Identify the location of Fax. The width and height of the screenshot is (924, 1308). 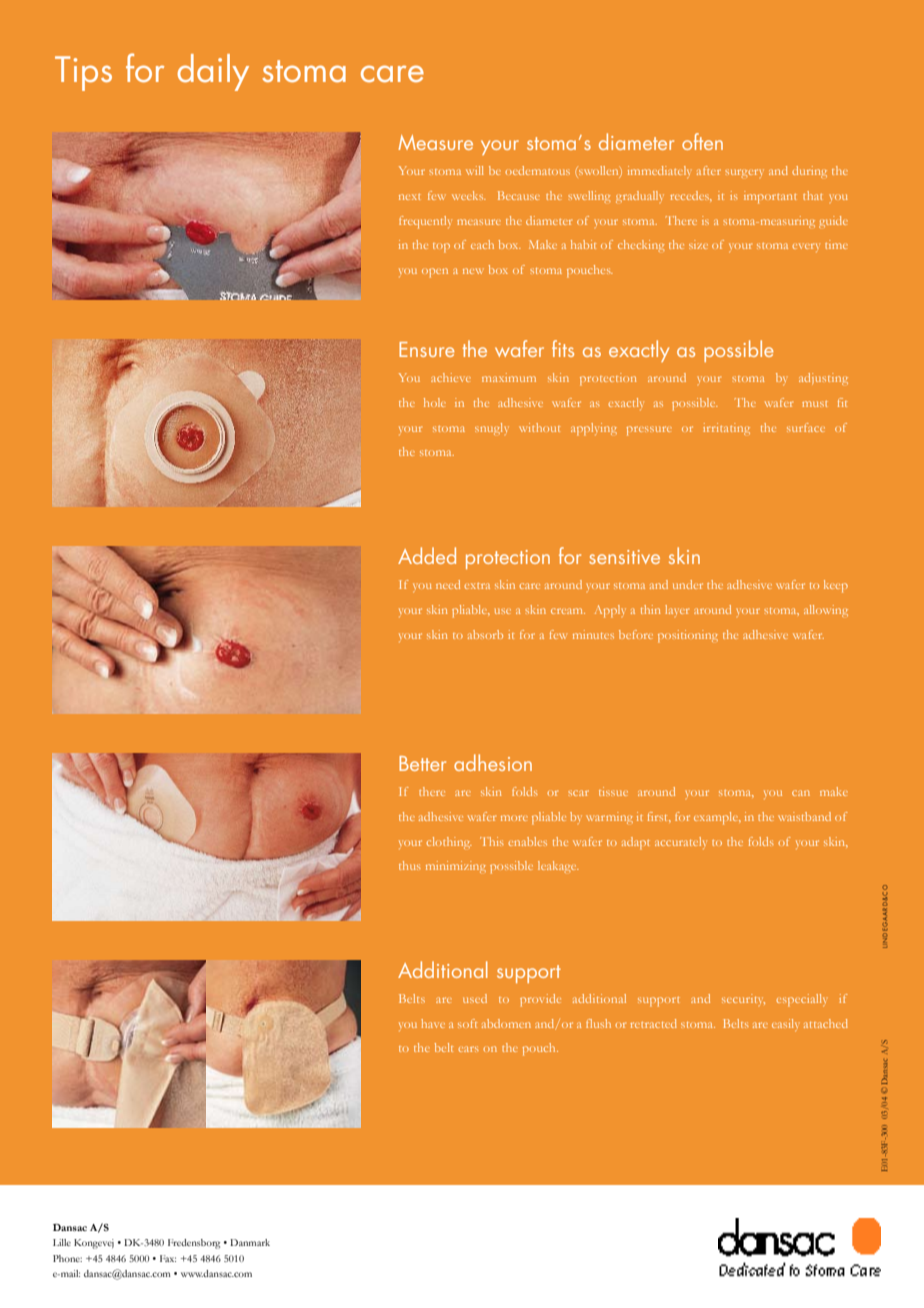
(168, 1258).
